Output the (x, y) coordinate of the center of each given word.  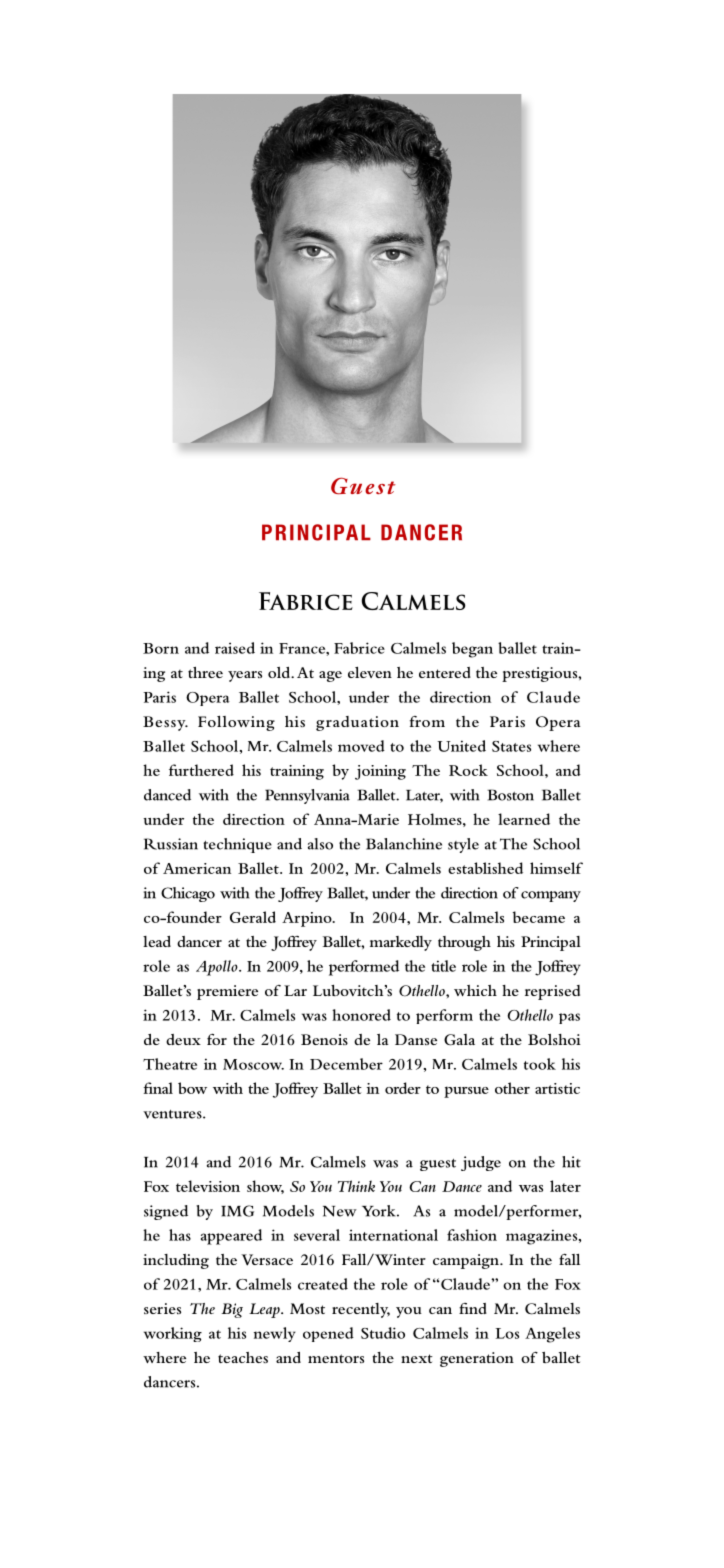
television (208, 1186)
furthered (201, 770)
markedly (401, 943)
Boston (510, 795)
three (205, 672)
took (540, 1064)
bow (192, 1088)
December (346, 1064)
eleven (370, 672)
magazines (543, 1237)
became (539, 917)
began (472, 650)
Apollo (218, 968)
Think (356, 1186)
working (173, 1334)
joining (380, 772)
